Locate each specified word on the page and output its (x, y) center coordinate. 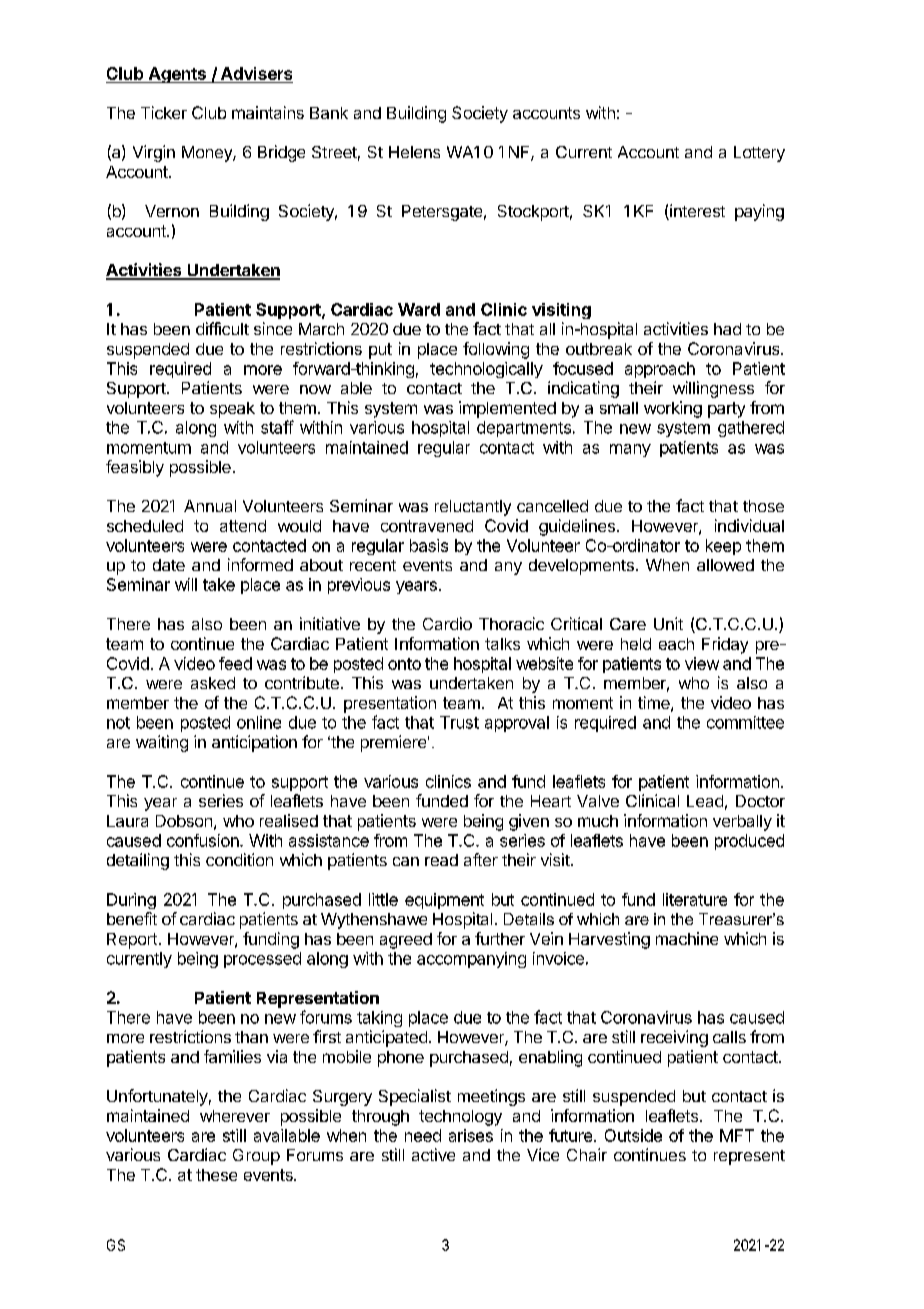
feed (235, 663)
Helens (414, 152)
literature (695, 899)
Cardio (447, 623)
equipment (444, 901)
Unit (668, 623)
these (216, 1175)
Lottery (759, 154)
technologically (486, 370)
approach (660, 370)
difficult (222, 328)
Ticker (164, 112)
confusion (204, 840)
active (433, 1154)
